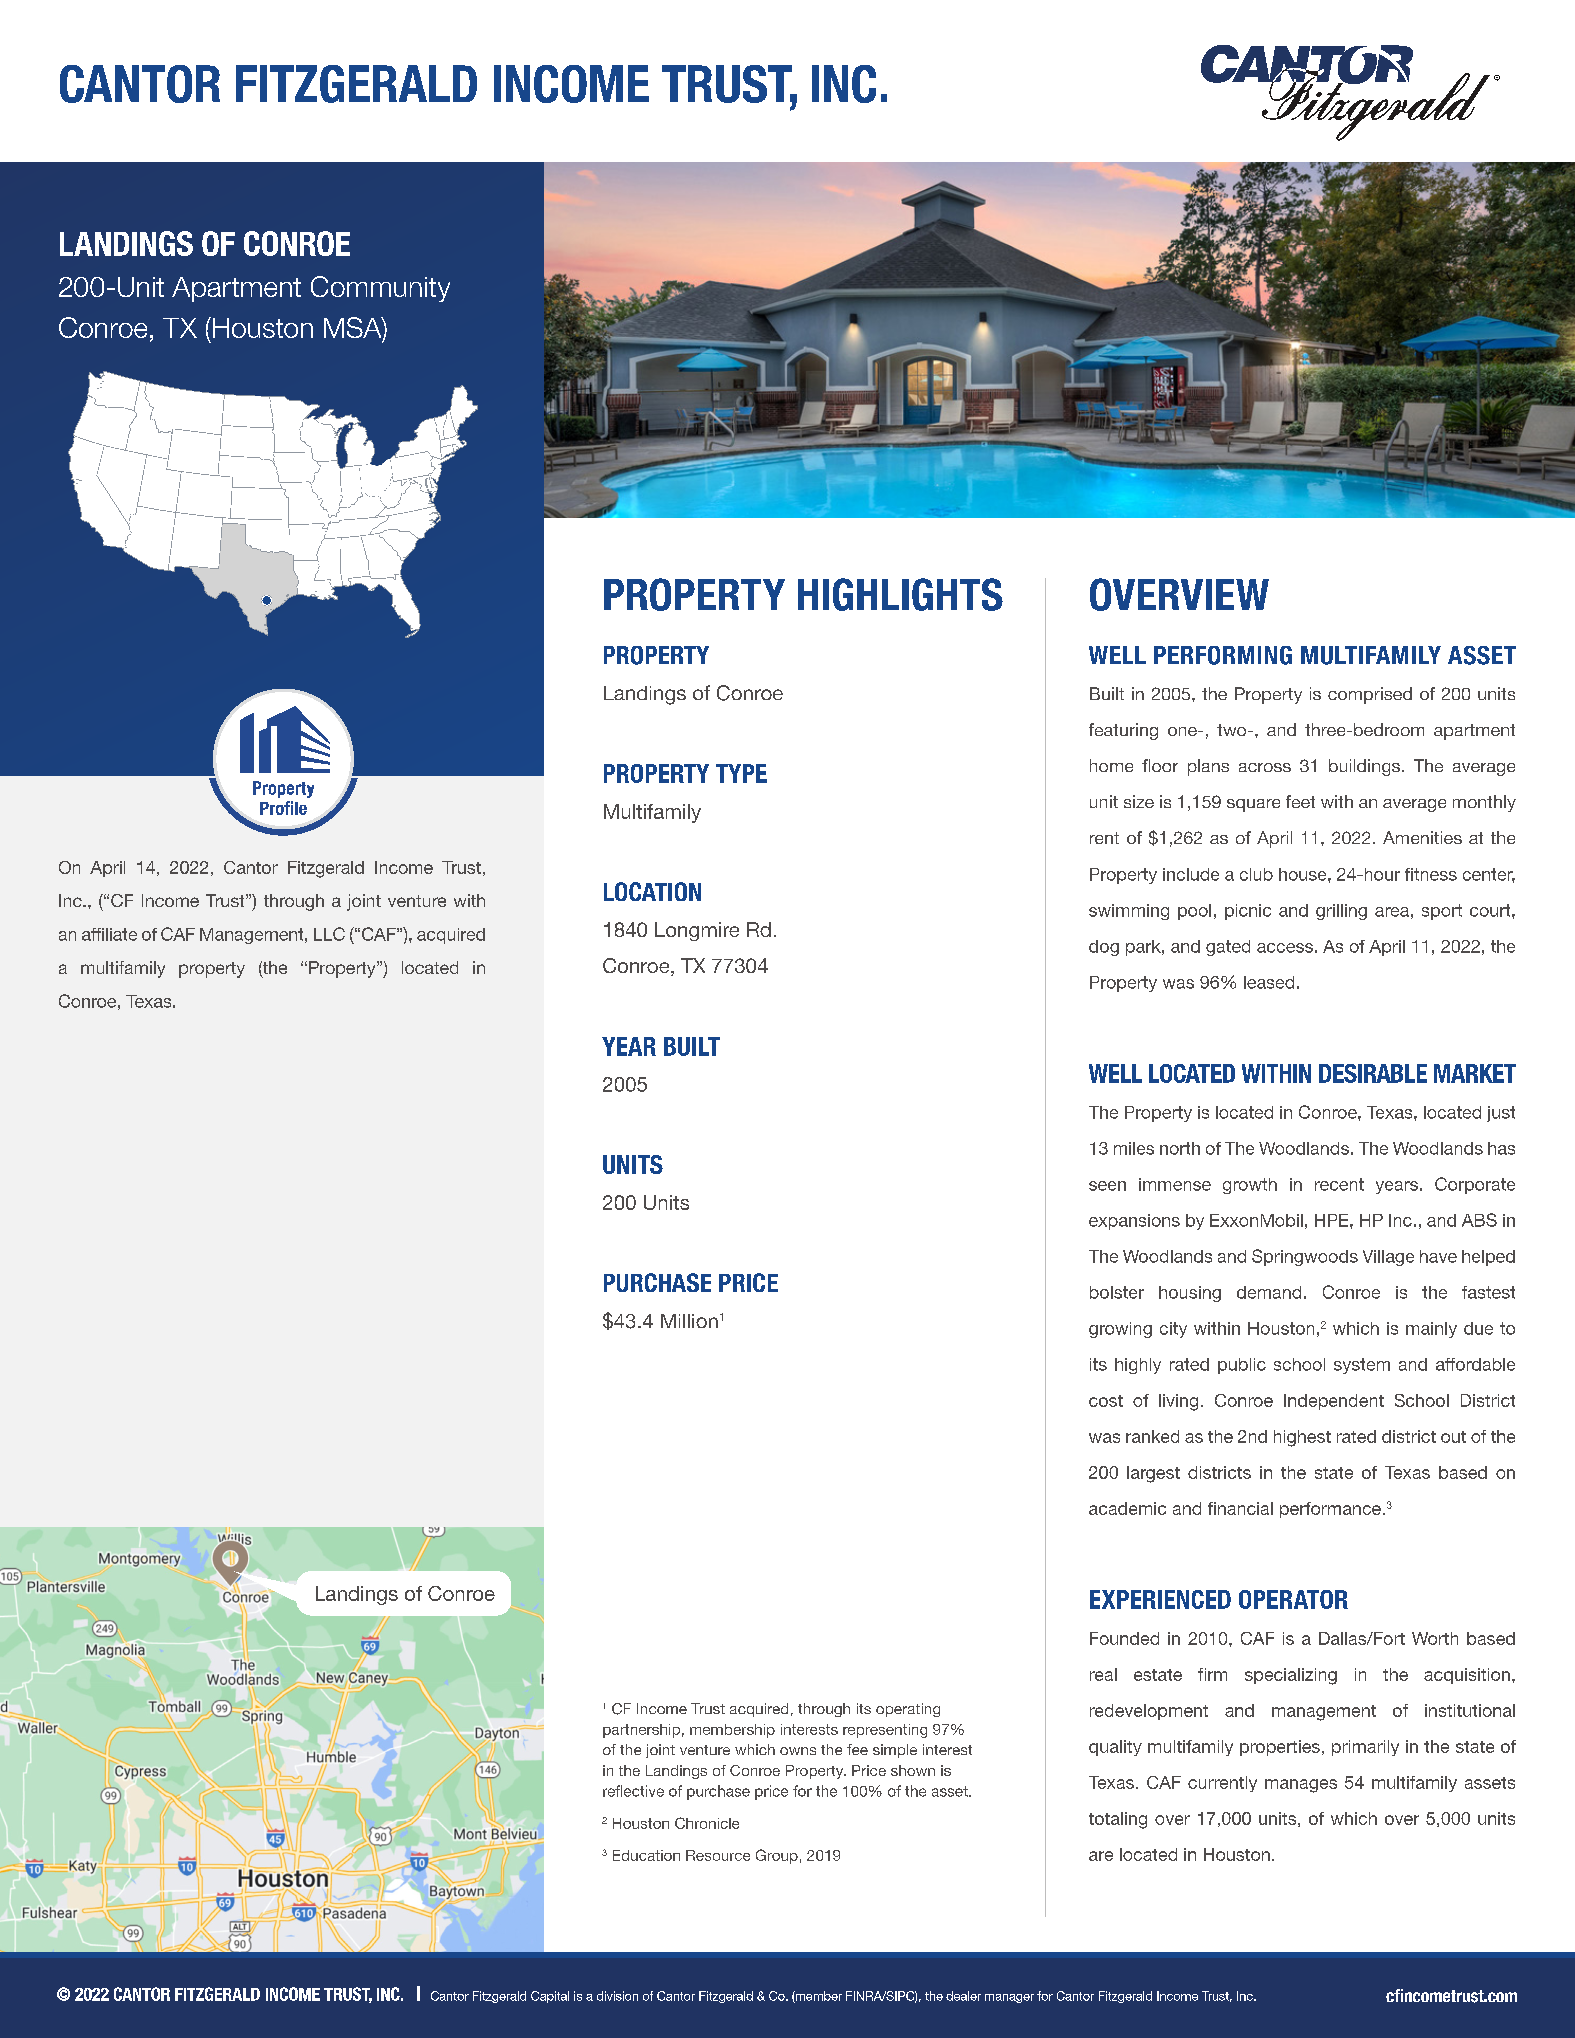 The image size is (1575, 2038). I want to click on HIGHLIGHTS, so click(900, 594).
